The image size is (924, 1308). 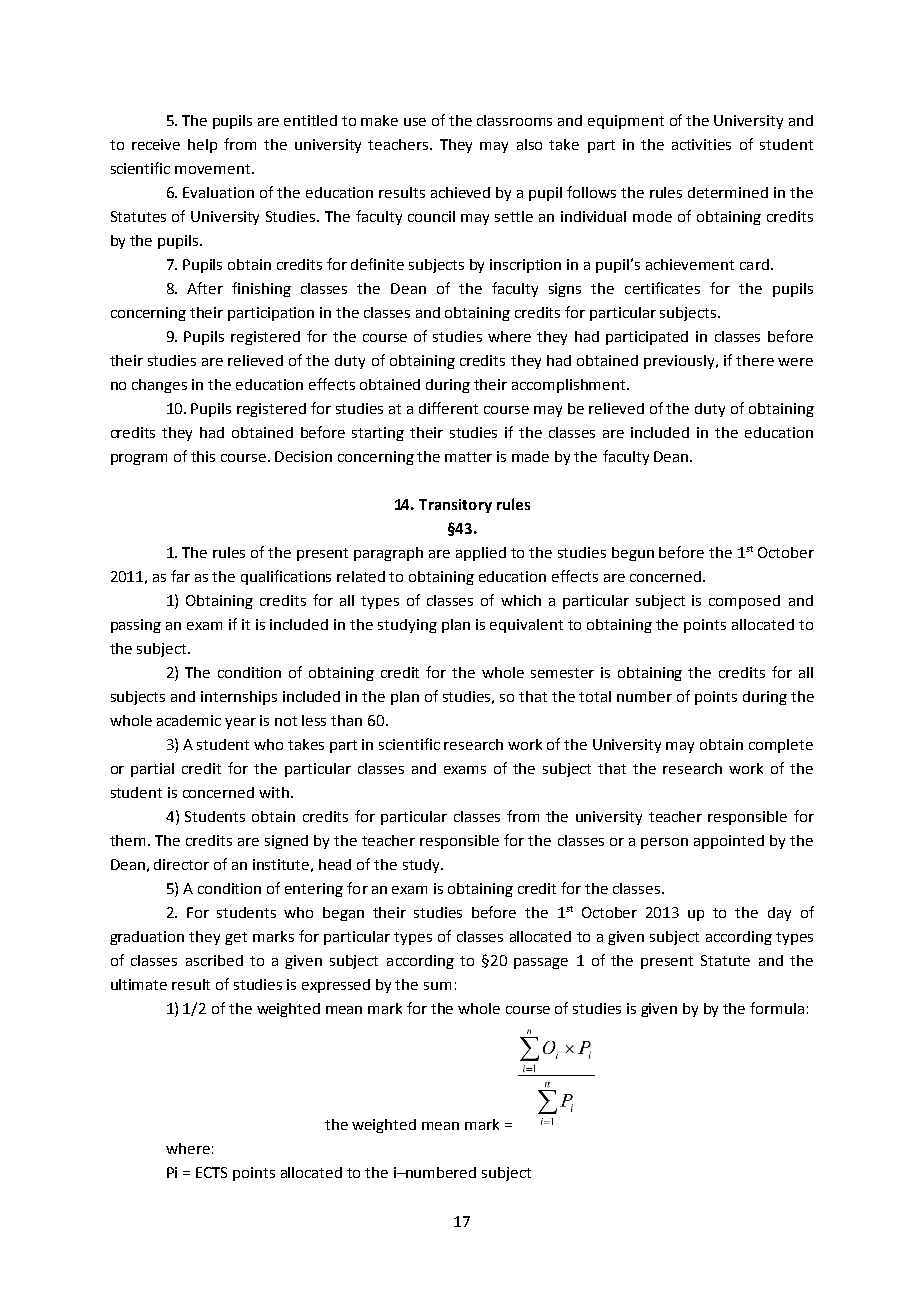 What do you see at coordinates (415, 122) in the screenshot?
I see `use` at bounding box center [415, 122].
